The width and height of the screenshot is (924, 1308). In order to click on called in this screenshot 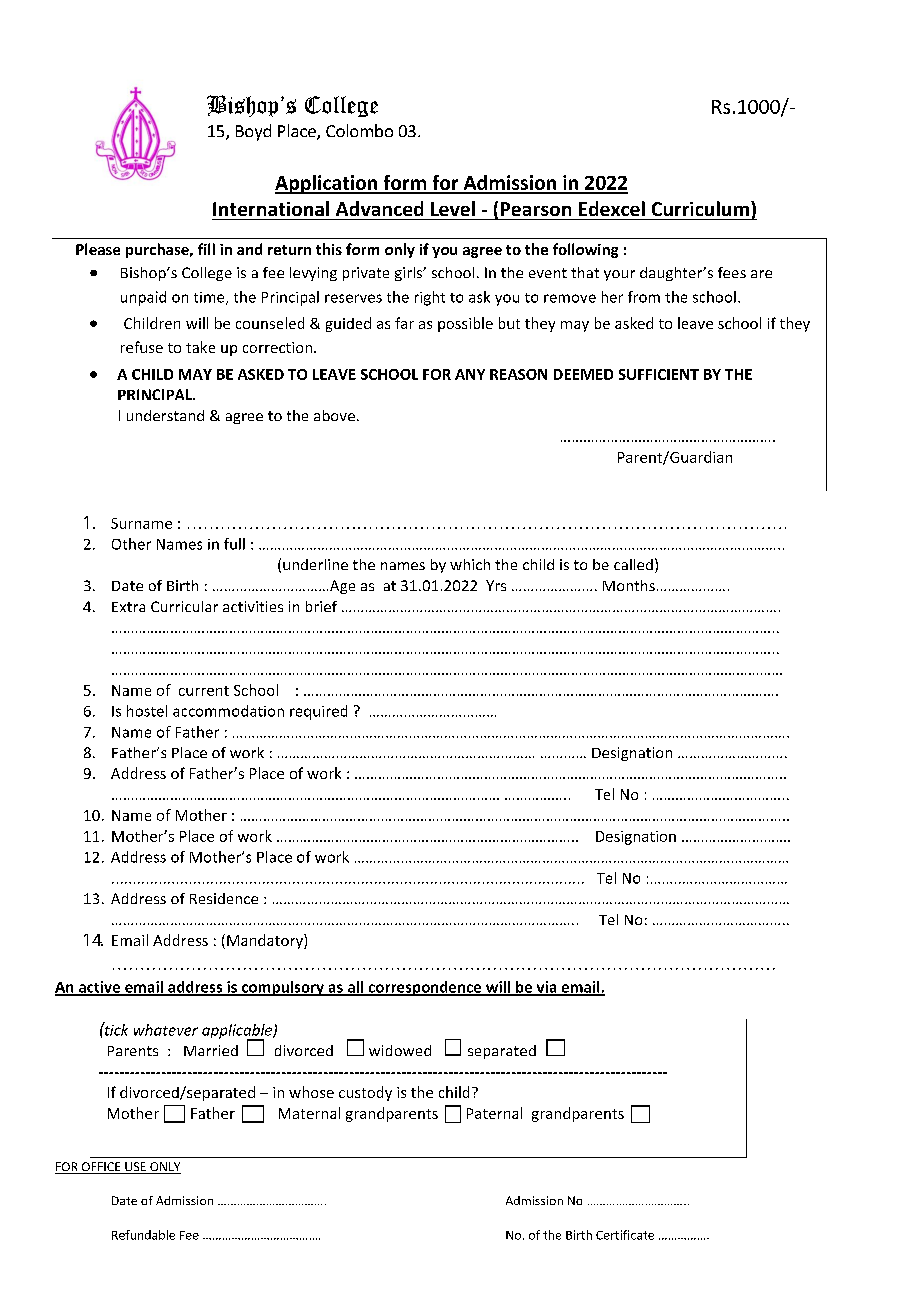, I will do `click(633, 564)`.
